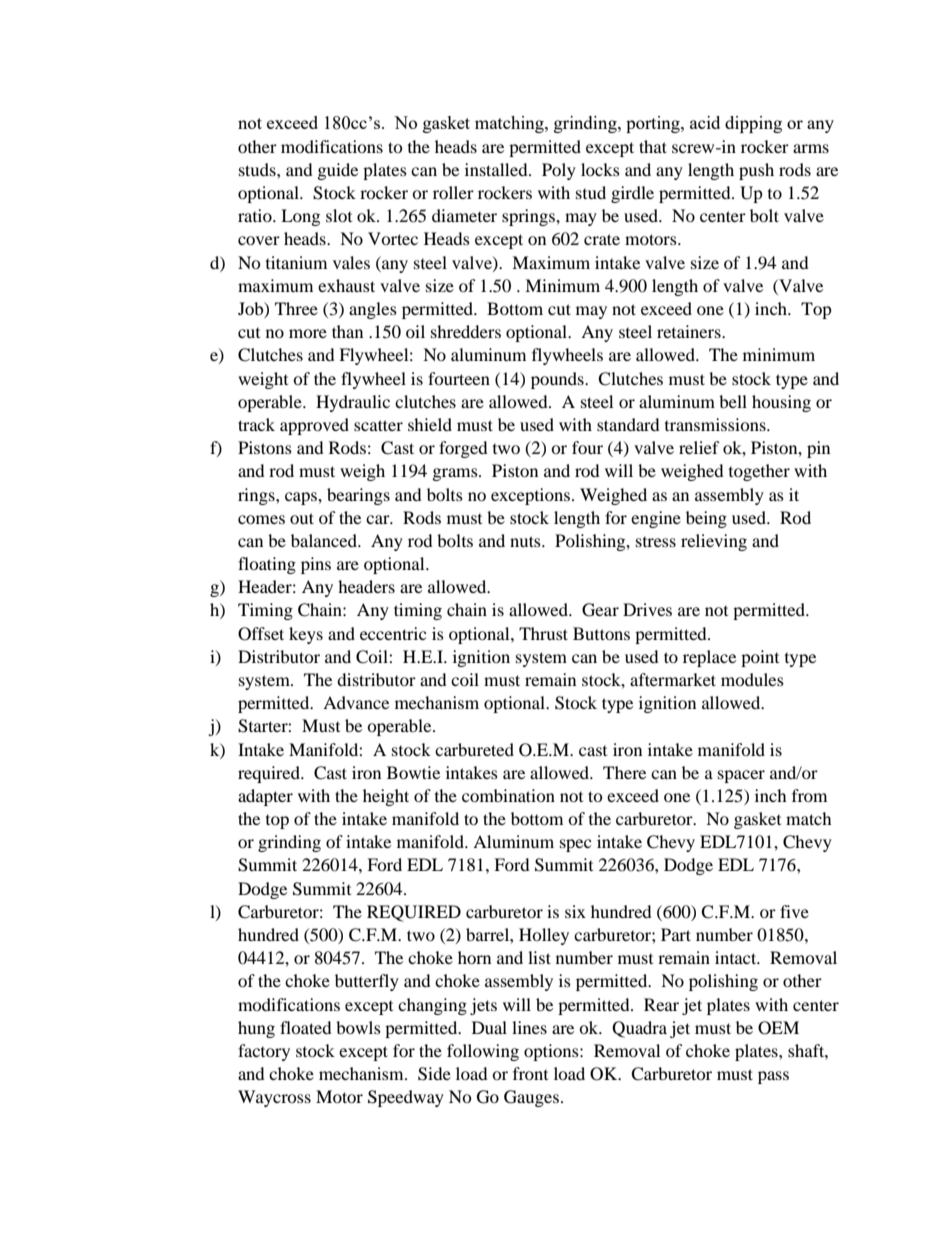  I want to click on Poly, so click(559, 171).
